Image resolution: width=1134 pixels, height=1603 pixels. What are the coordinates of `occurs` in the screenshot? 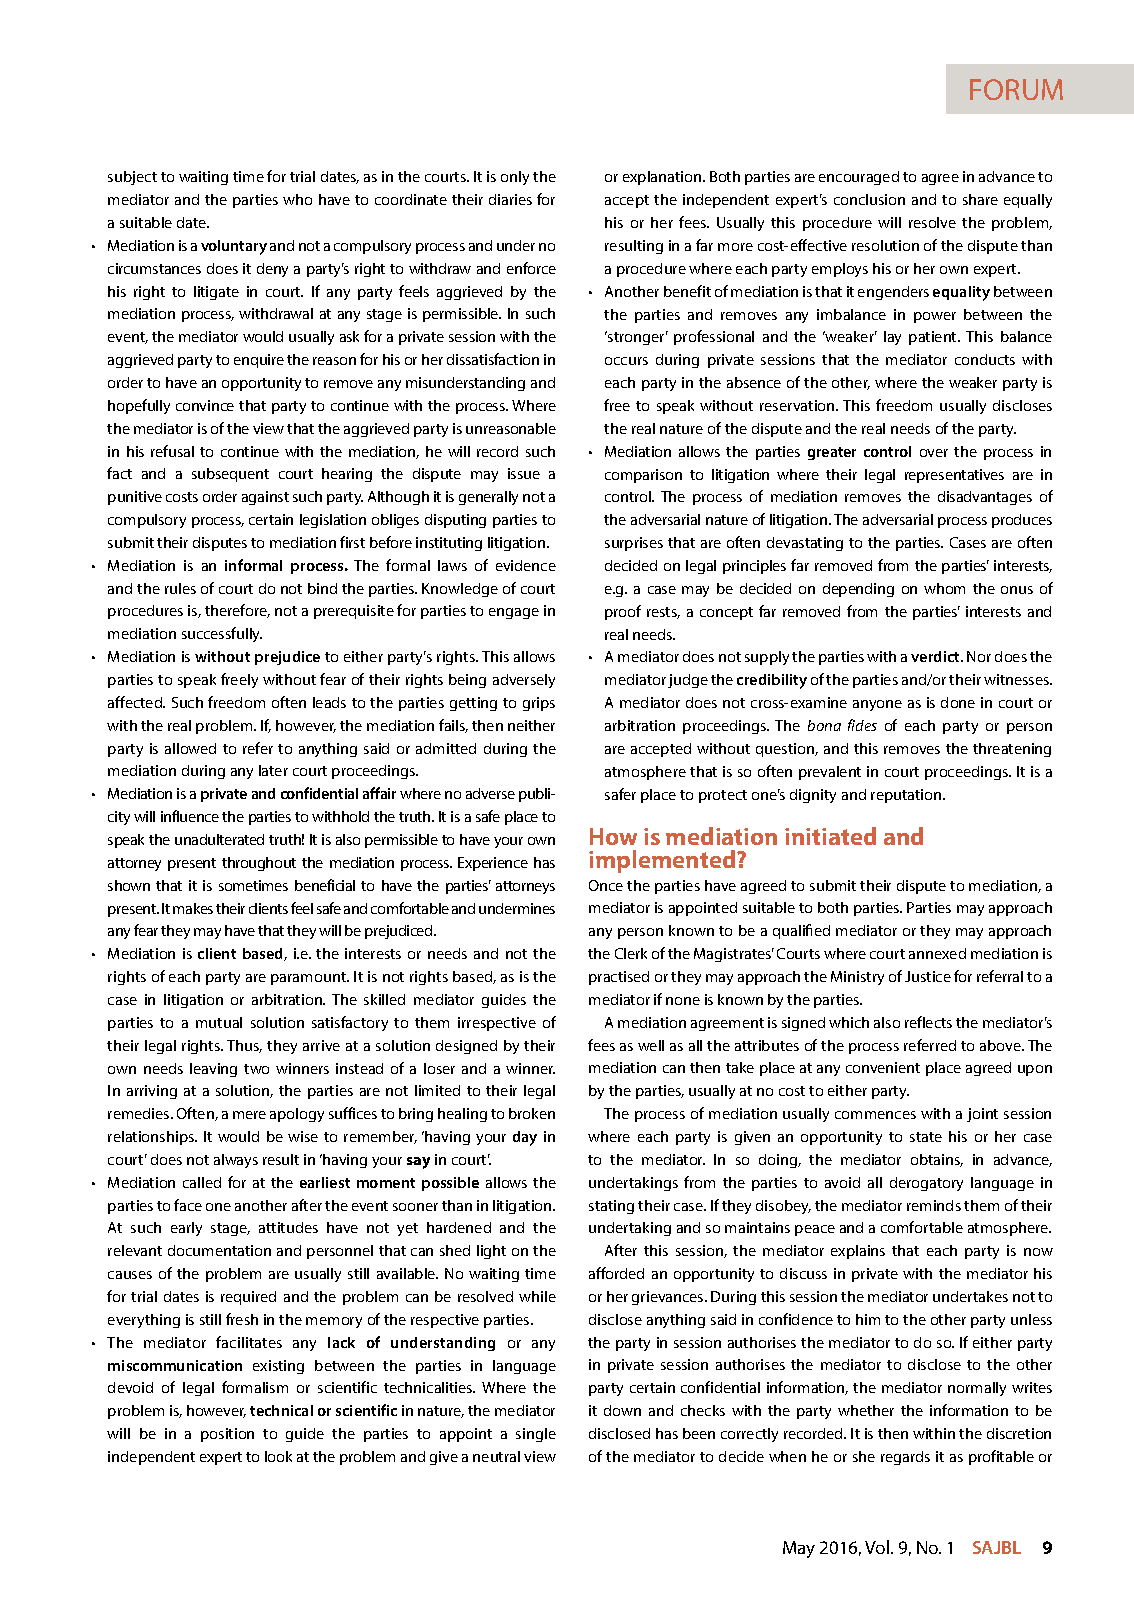 It's located at (626, 361).
